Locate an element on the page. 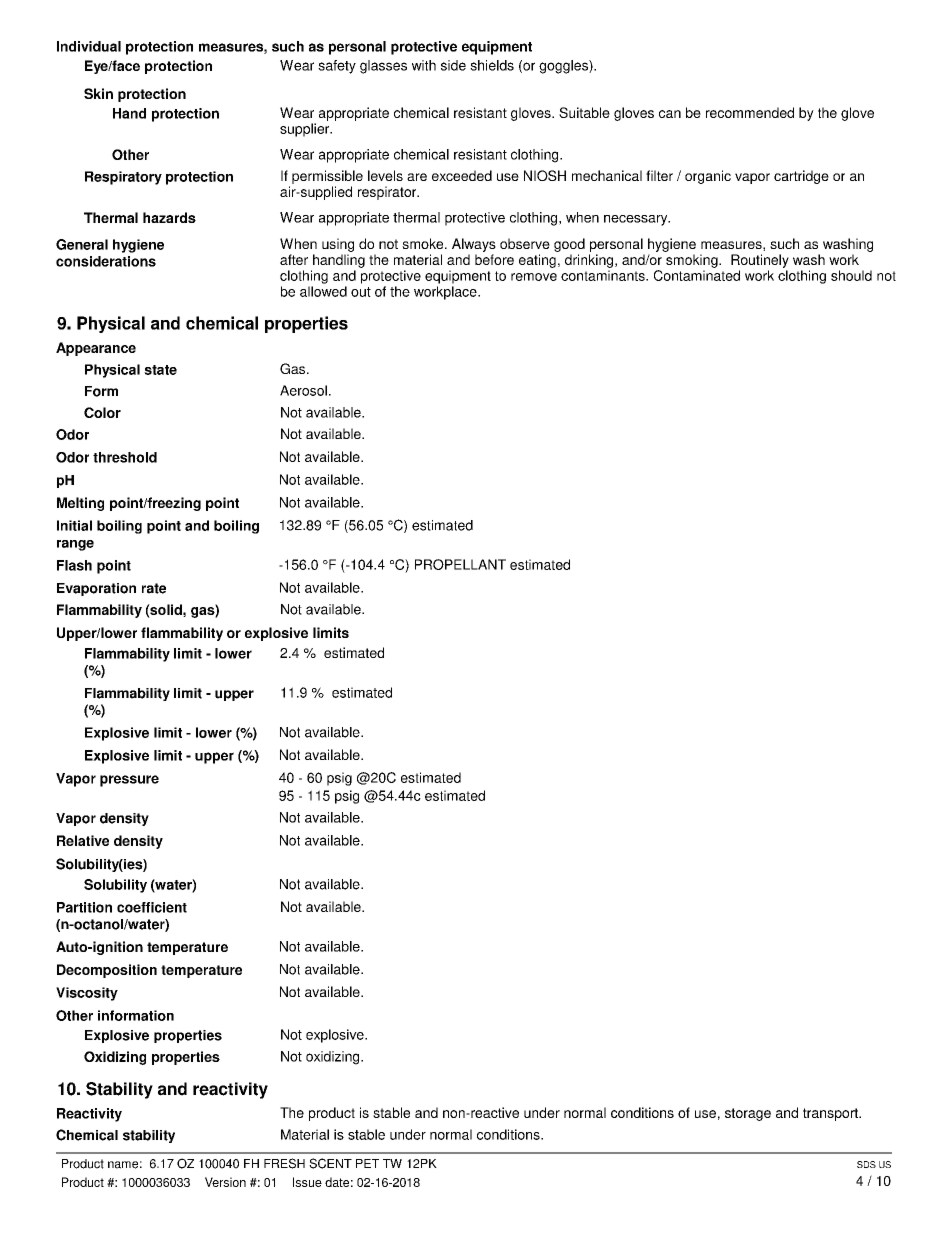  recommended is located at coordinates (750, 112).
